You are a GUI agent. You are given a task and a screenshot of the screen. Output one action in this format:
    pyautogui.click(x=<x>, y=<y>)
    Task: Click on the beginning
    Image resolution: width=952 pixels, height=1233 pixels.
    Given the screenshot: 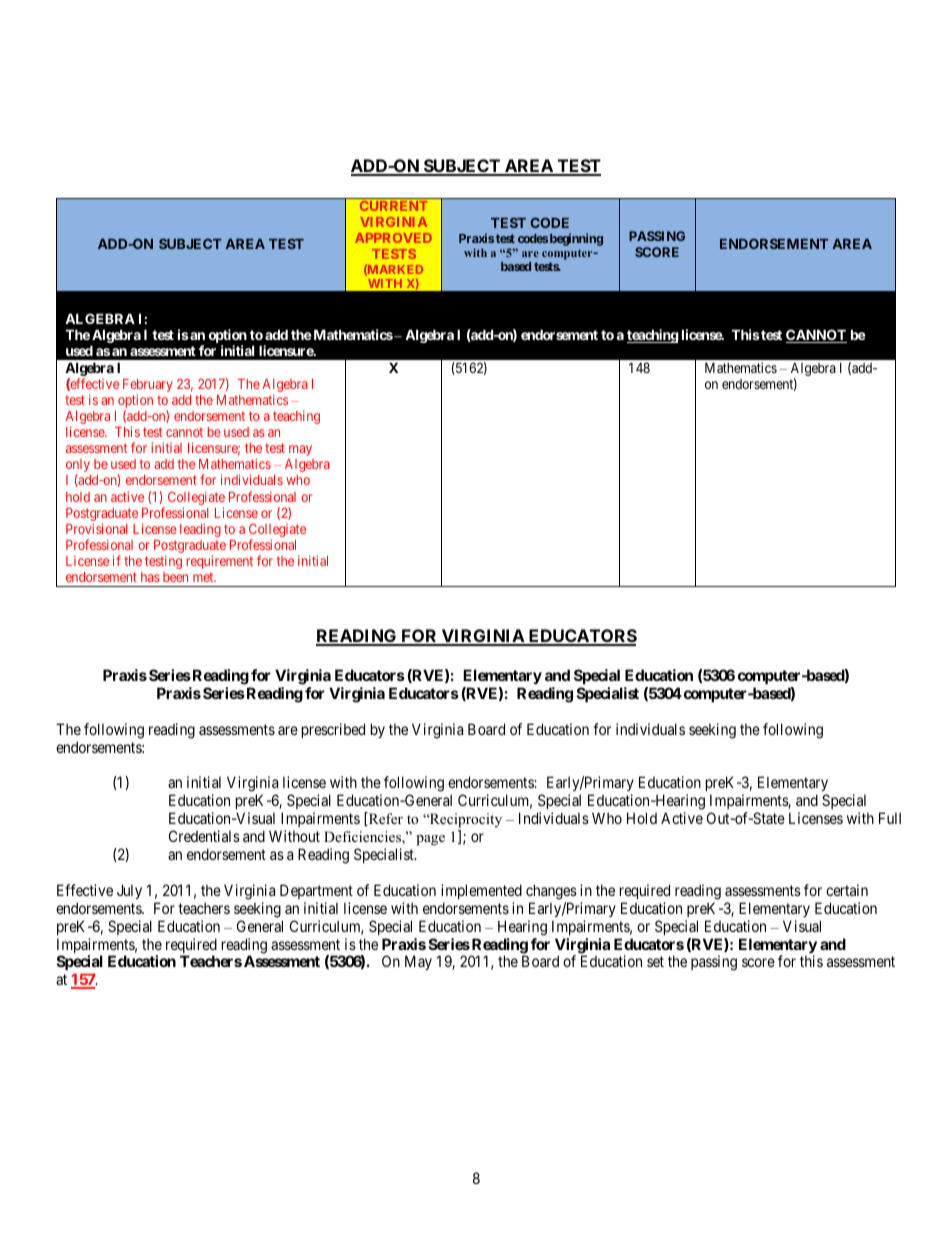 What is the action you would take?
    pyautogui.click(x=576, y=239)
